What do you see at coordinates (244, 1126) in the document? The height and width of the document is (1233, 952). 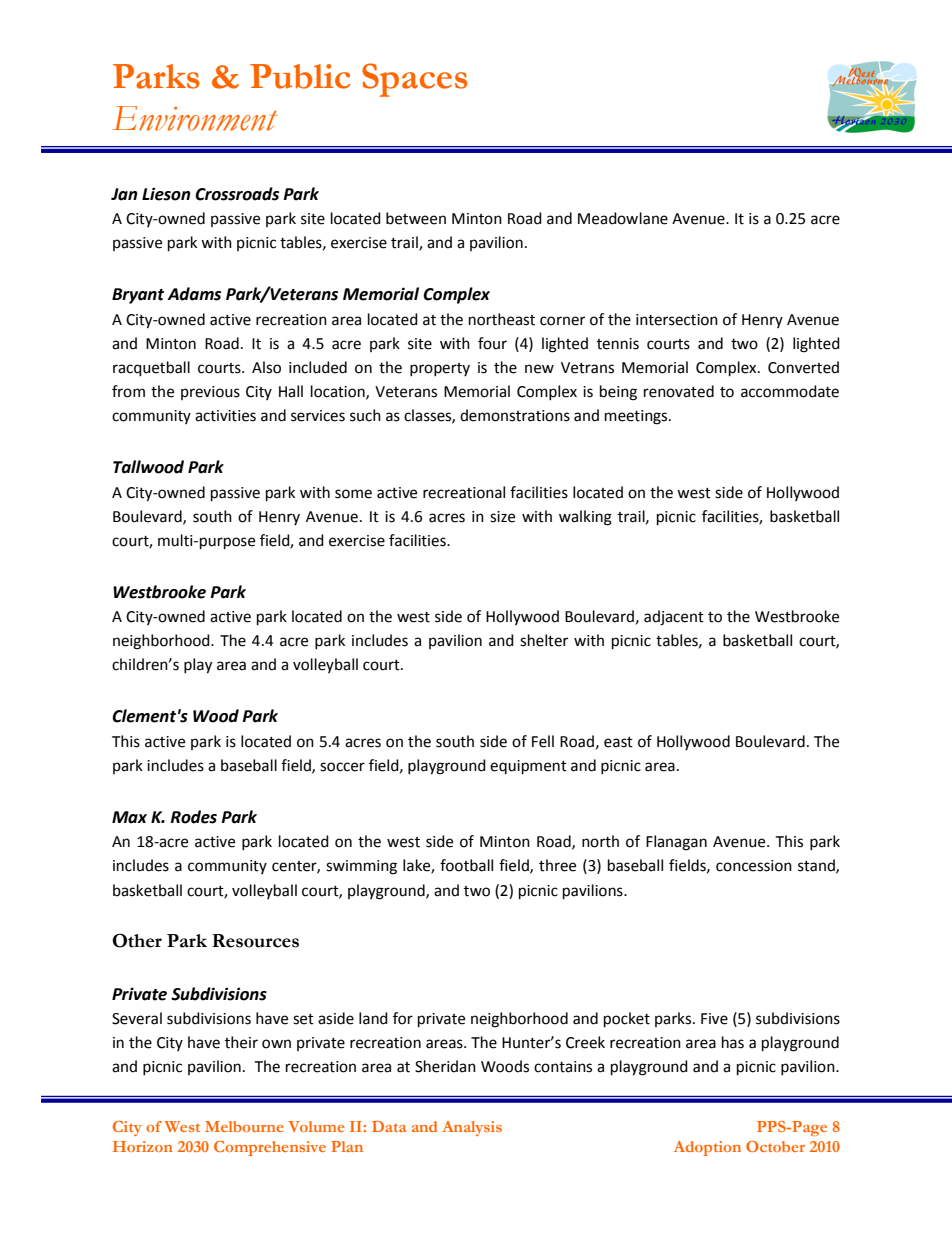 I see `Melbourne` at bounding box center [244, 1126].
